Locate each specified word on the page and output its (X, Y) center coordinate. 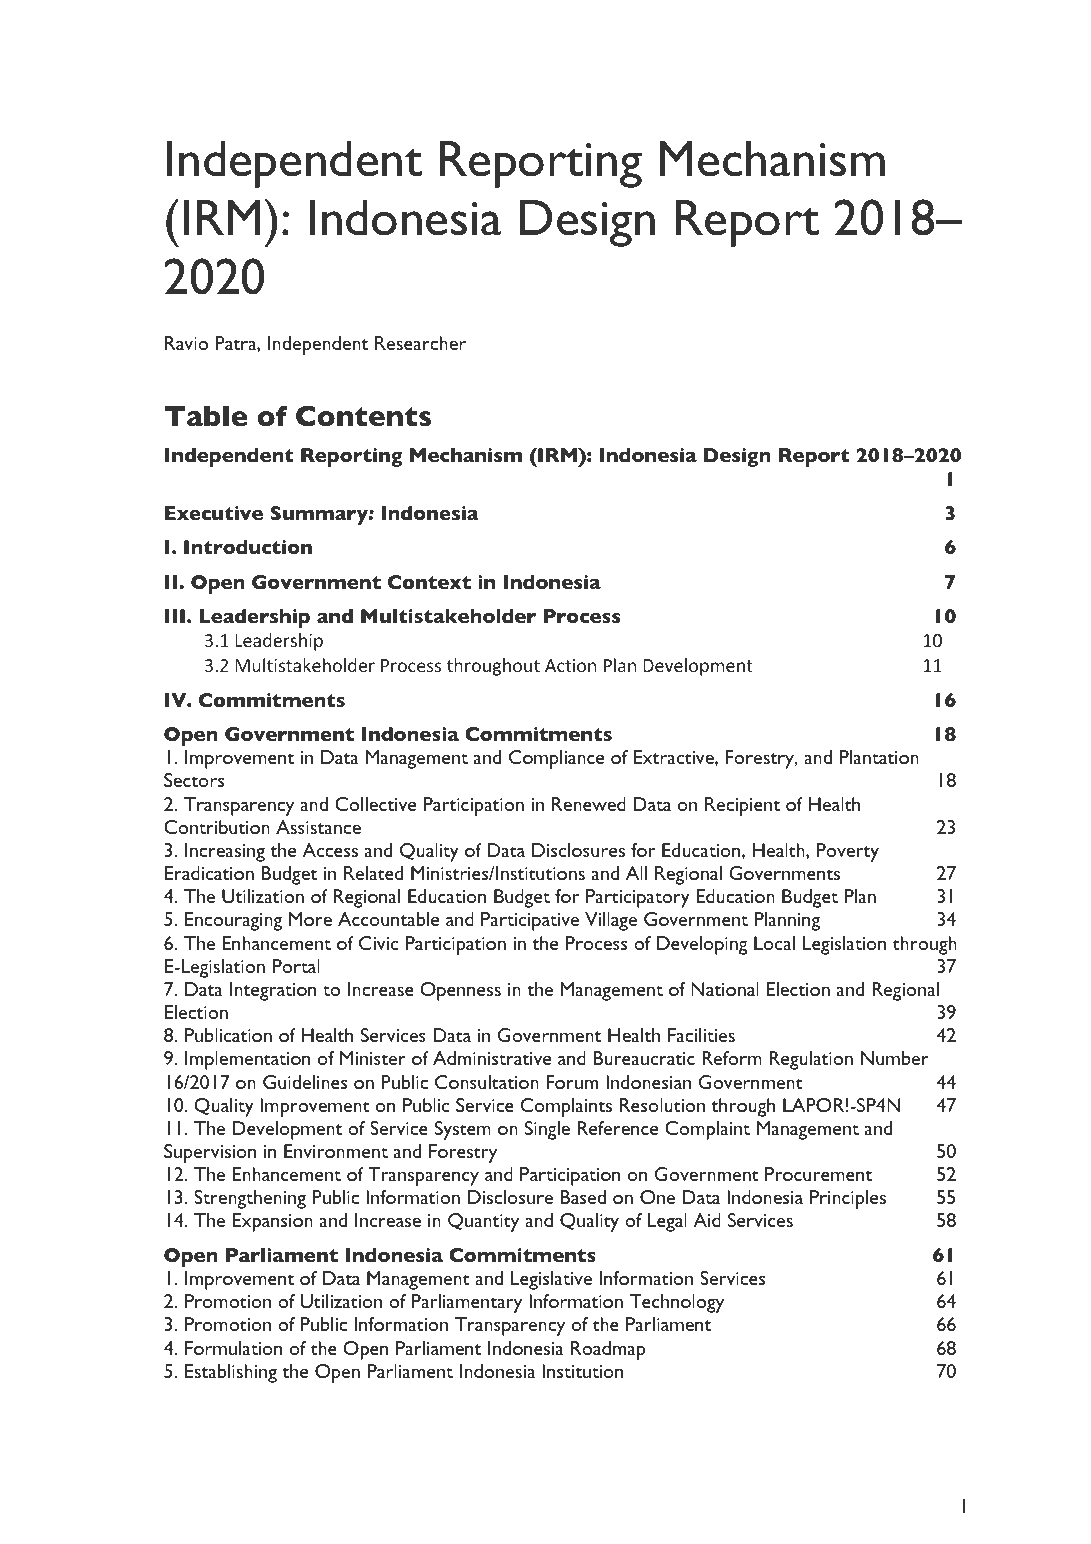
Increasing (225, 852)
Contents (363, 416)
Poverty (848, 852)
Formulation (233, 1348)
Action (570, 665)
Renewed (589, 804)
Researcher (420, 343)
